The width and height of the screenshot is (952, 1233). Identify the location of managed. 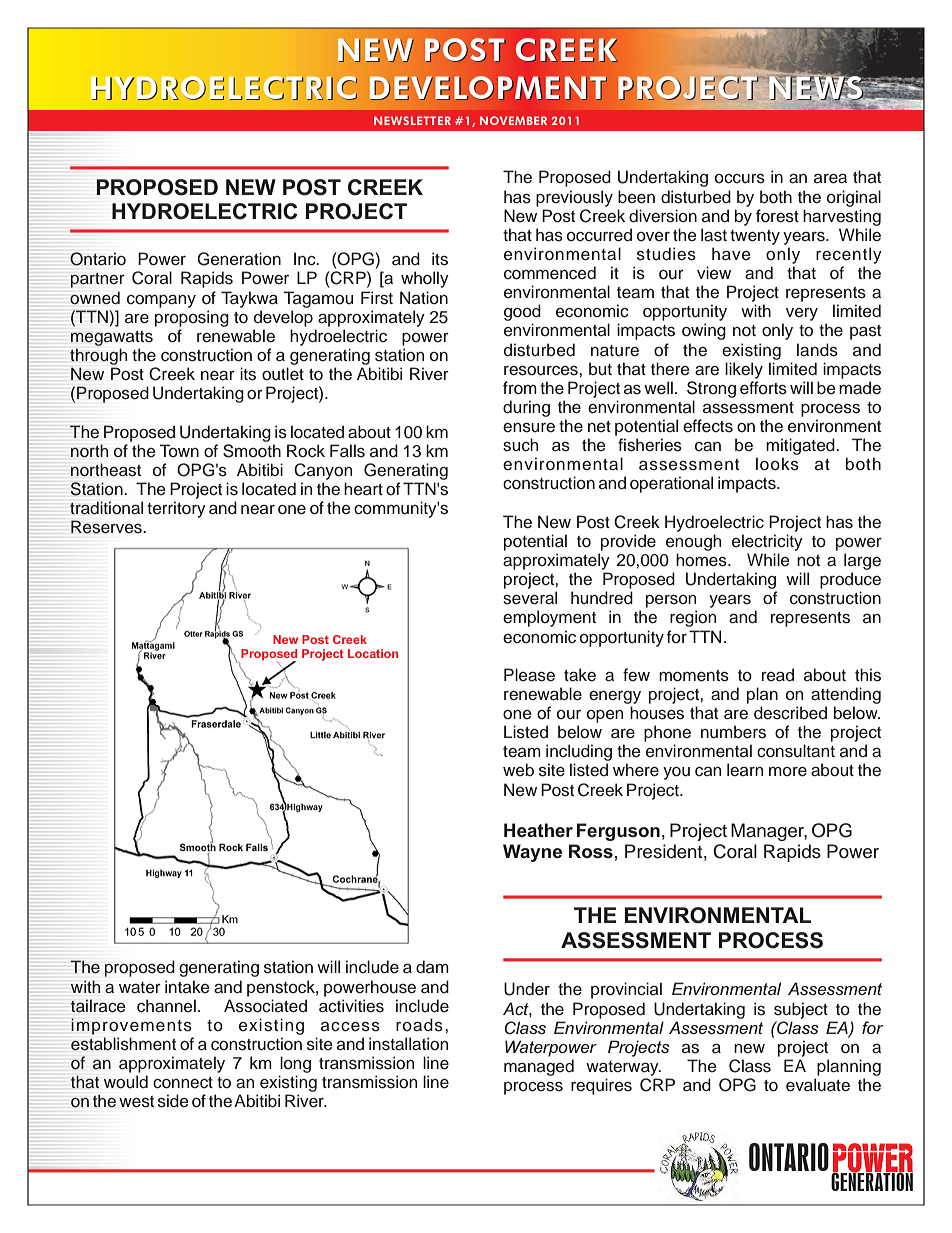
(539, 1067).
